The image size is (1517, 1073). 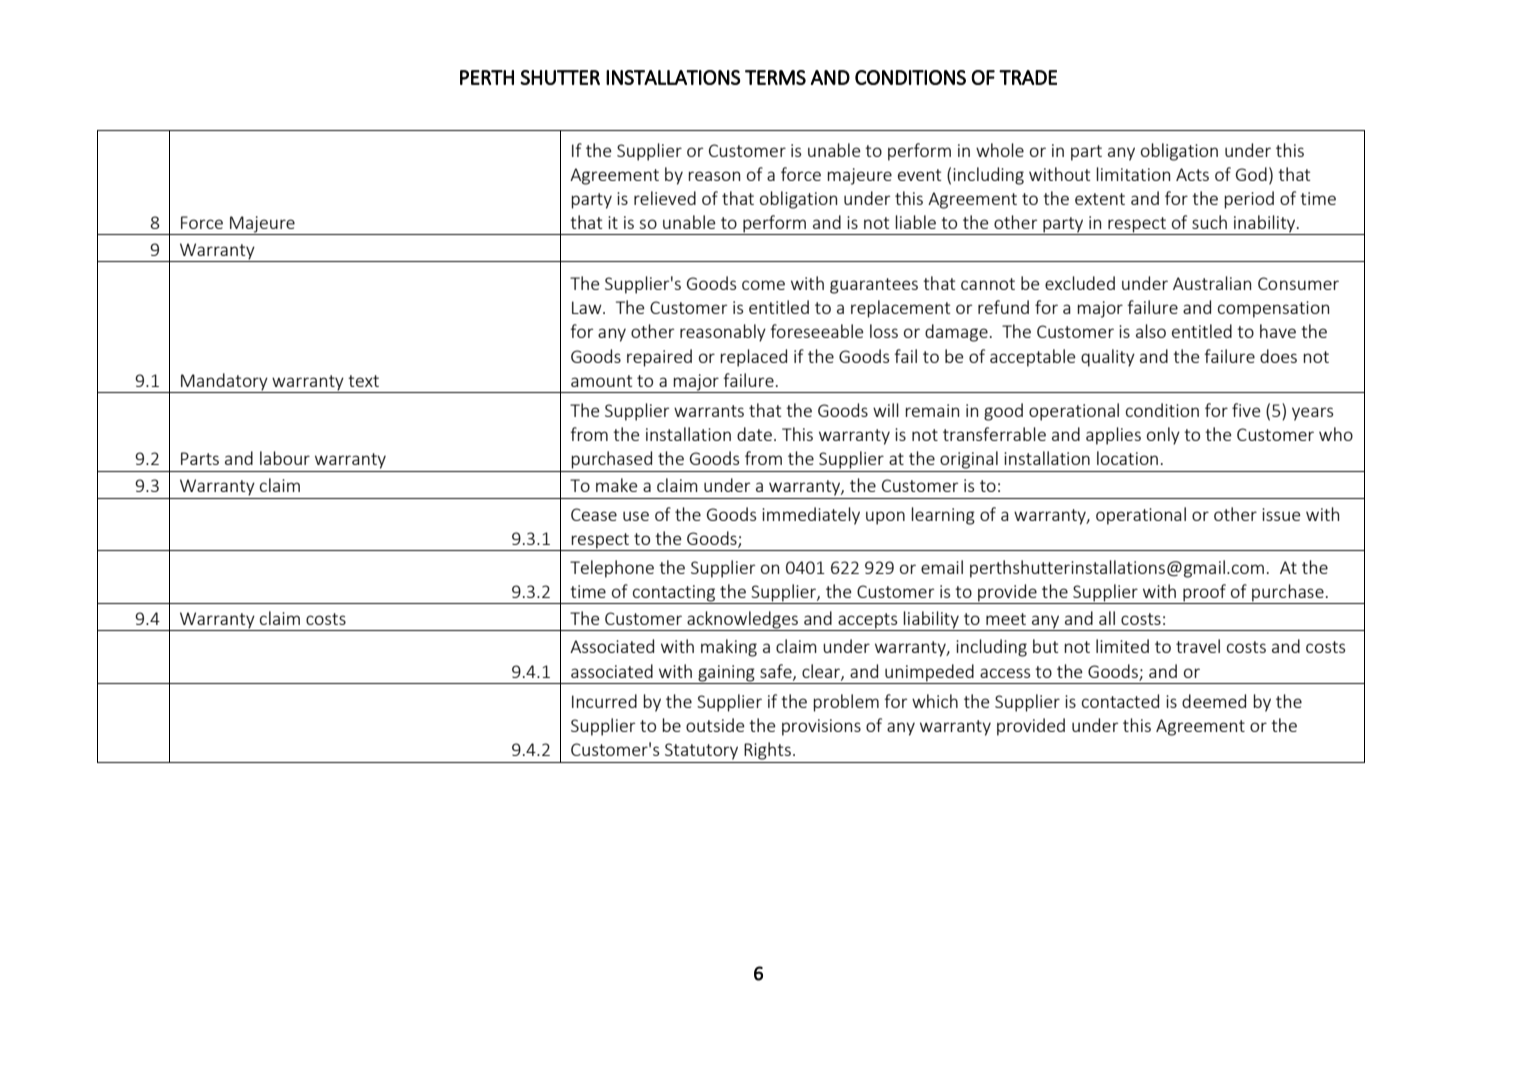 What do you see at coordinates (363, 381) in the screenshot?
I see `text` at bounding box center [363, 381].
